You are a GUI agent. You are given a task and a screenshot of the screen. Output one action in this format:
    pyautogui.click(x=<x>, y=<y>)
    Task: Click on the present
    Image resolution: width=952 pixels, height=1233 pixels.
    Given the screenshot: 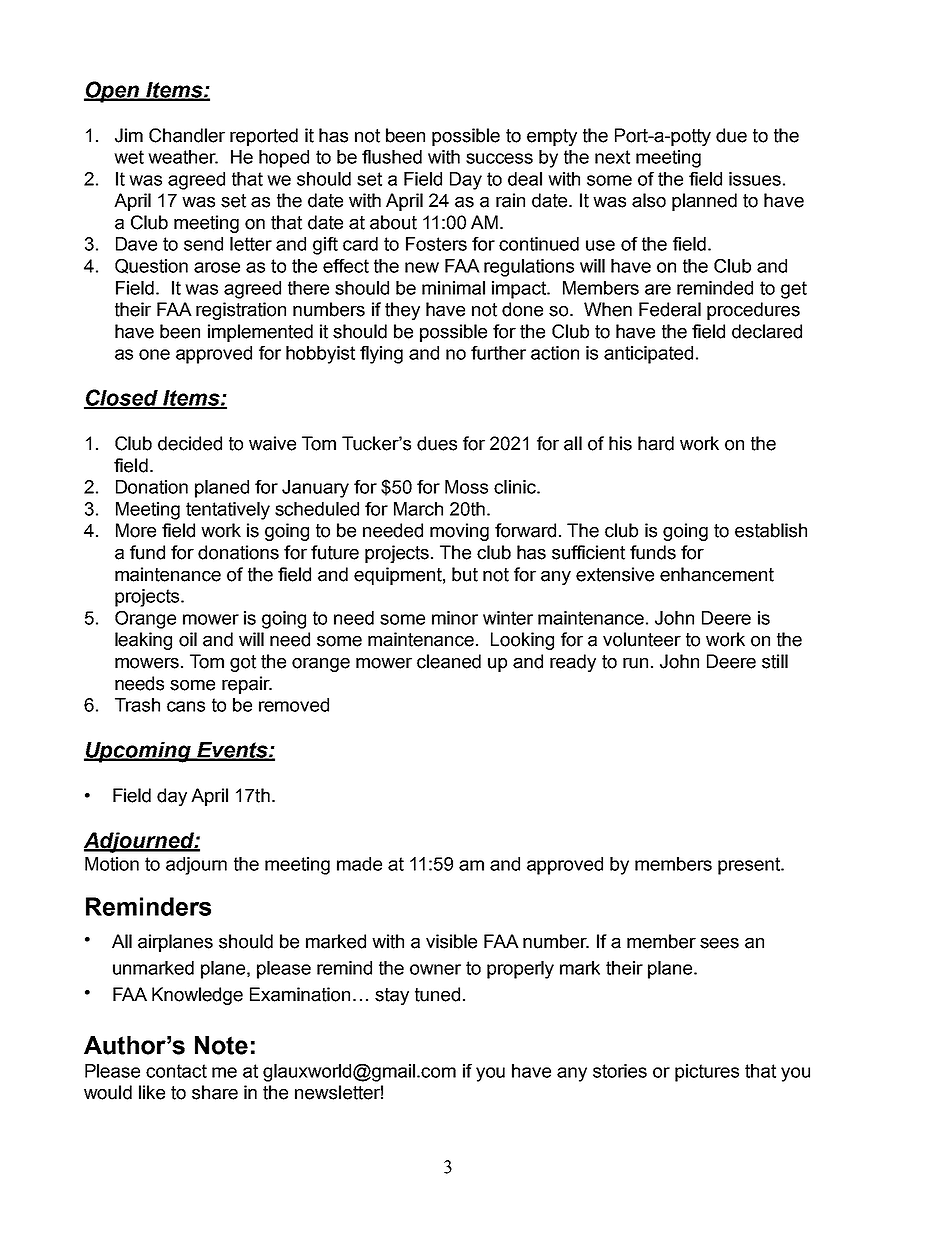 What is the action you would take?
    pyautogui.click(x=750, y=866)
